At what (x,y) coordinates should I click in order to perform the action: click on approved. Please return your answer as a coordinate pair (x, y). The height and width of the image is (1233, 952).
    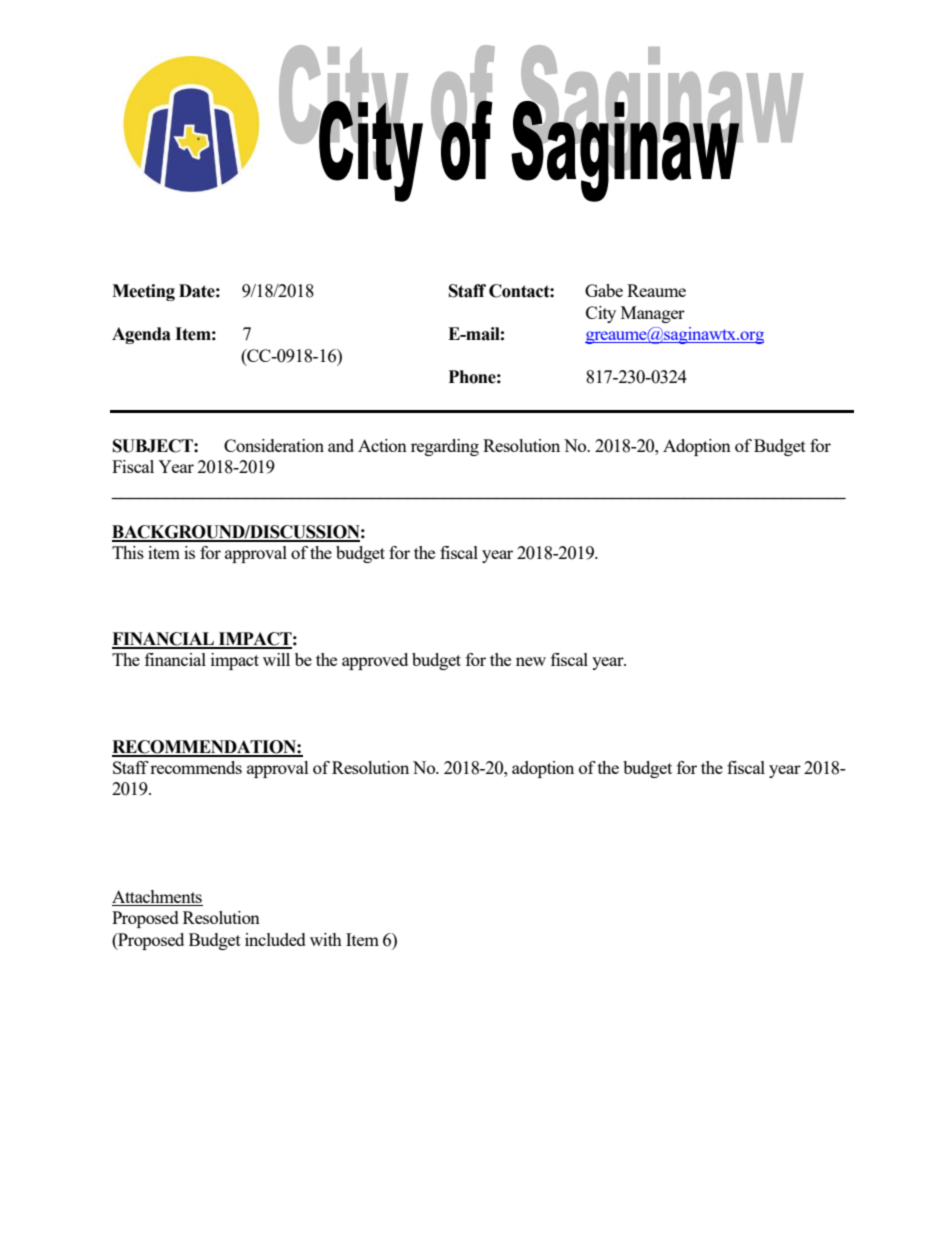
    Looking at the image, I should click on (375, 661).
